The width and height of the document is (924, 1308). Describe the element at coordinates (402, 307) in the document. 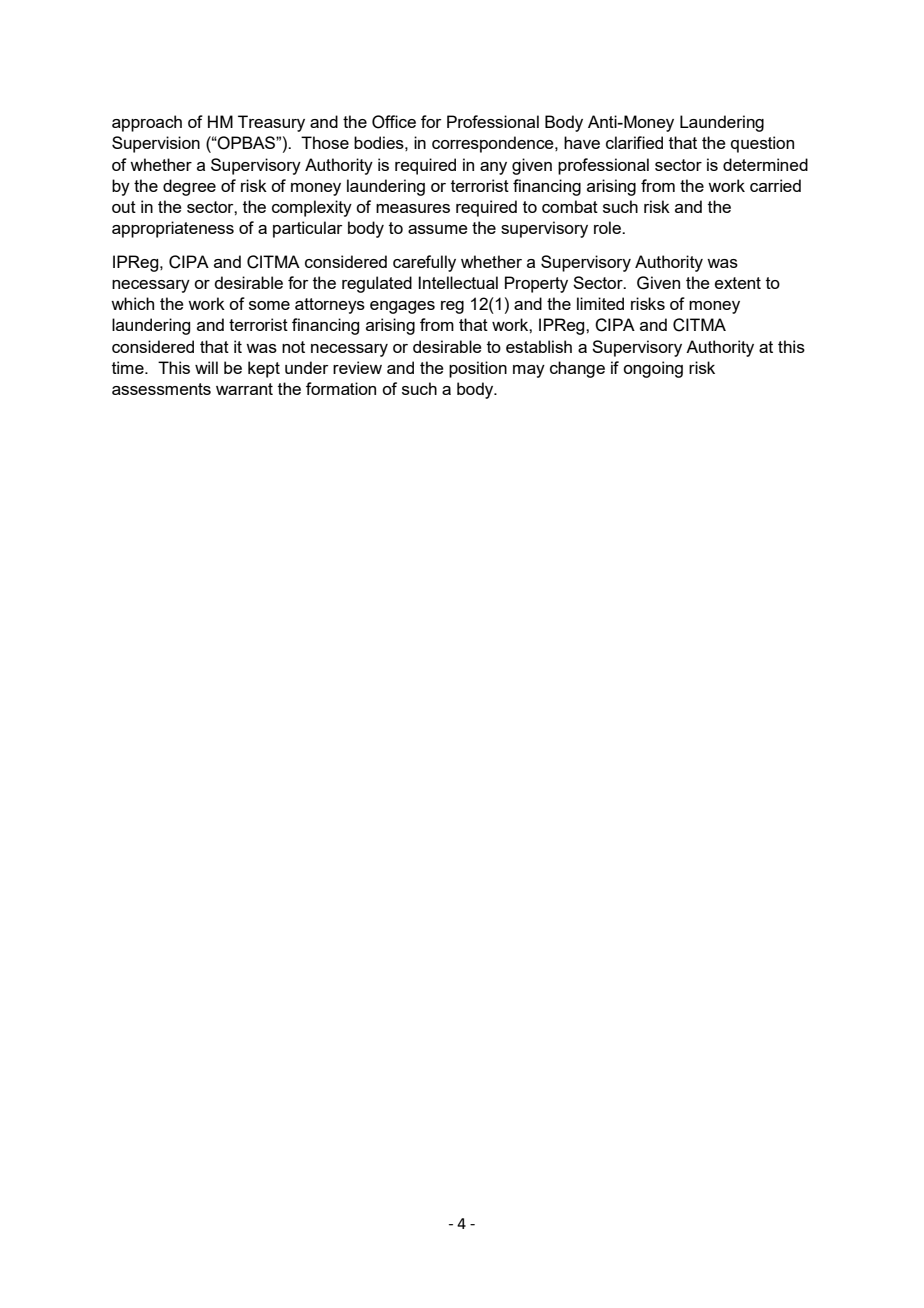

I see `engages` at that location.
